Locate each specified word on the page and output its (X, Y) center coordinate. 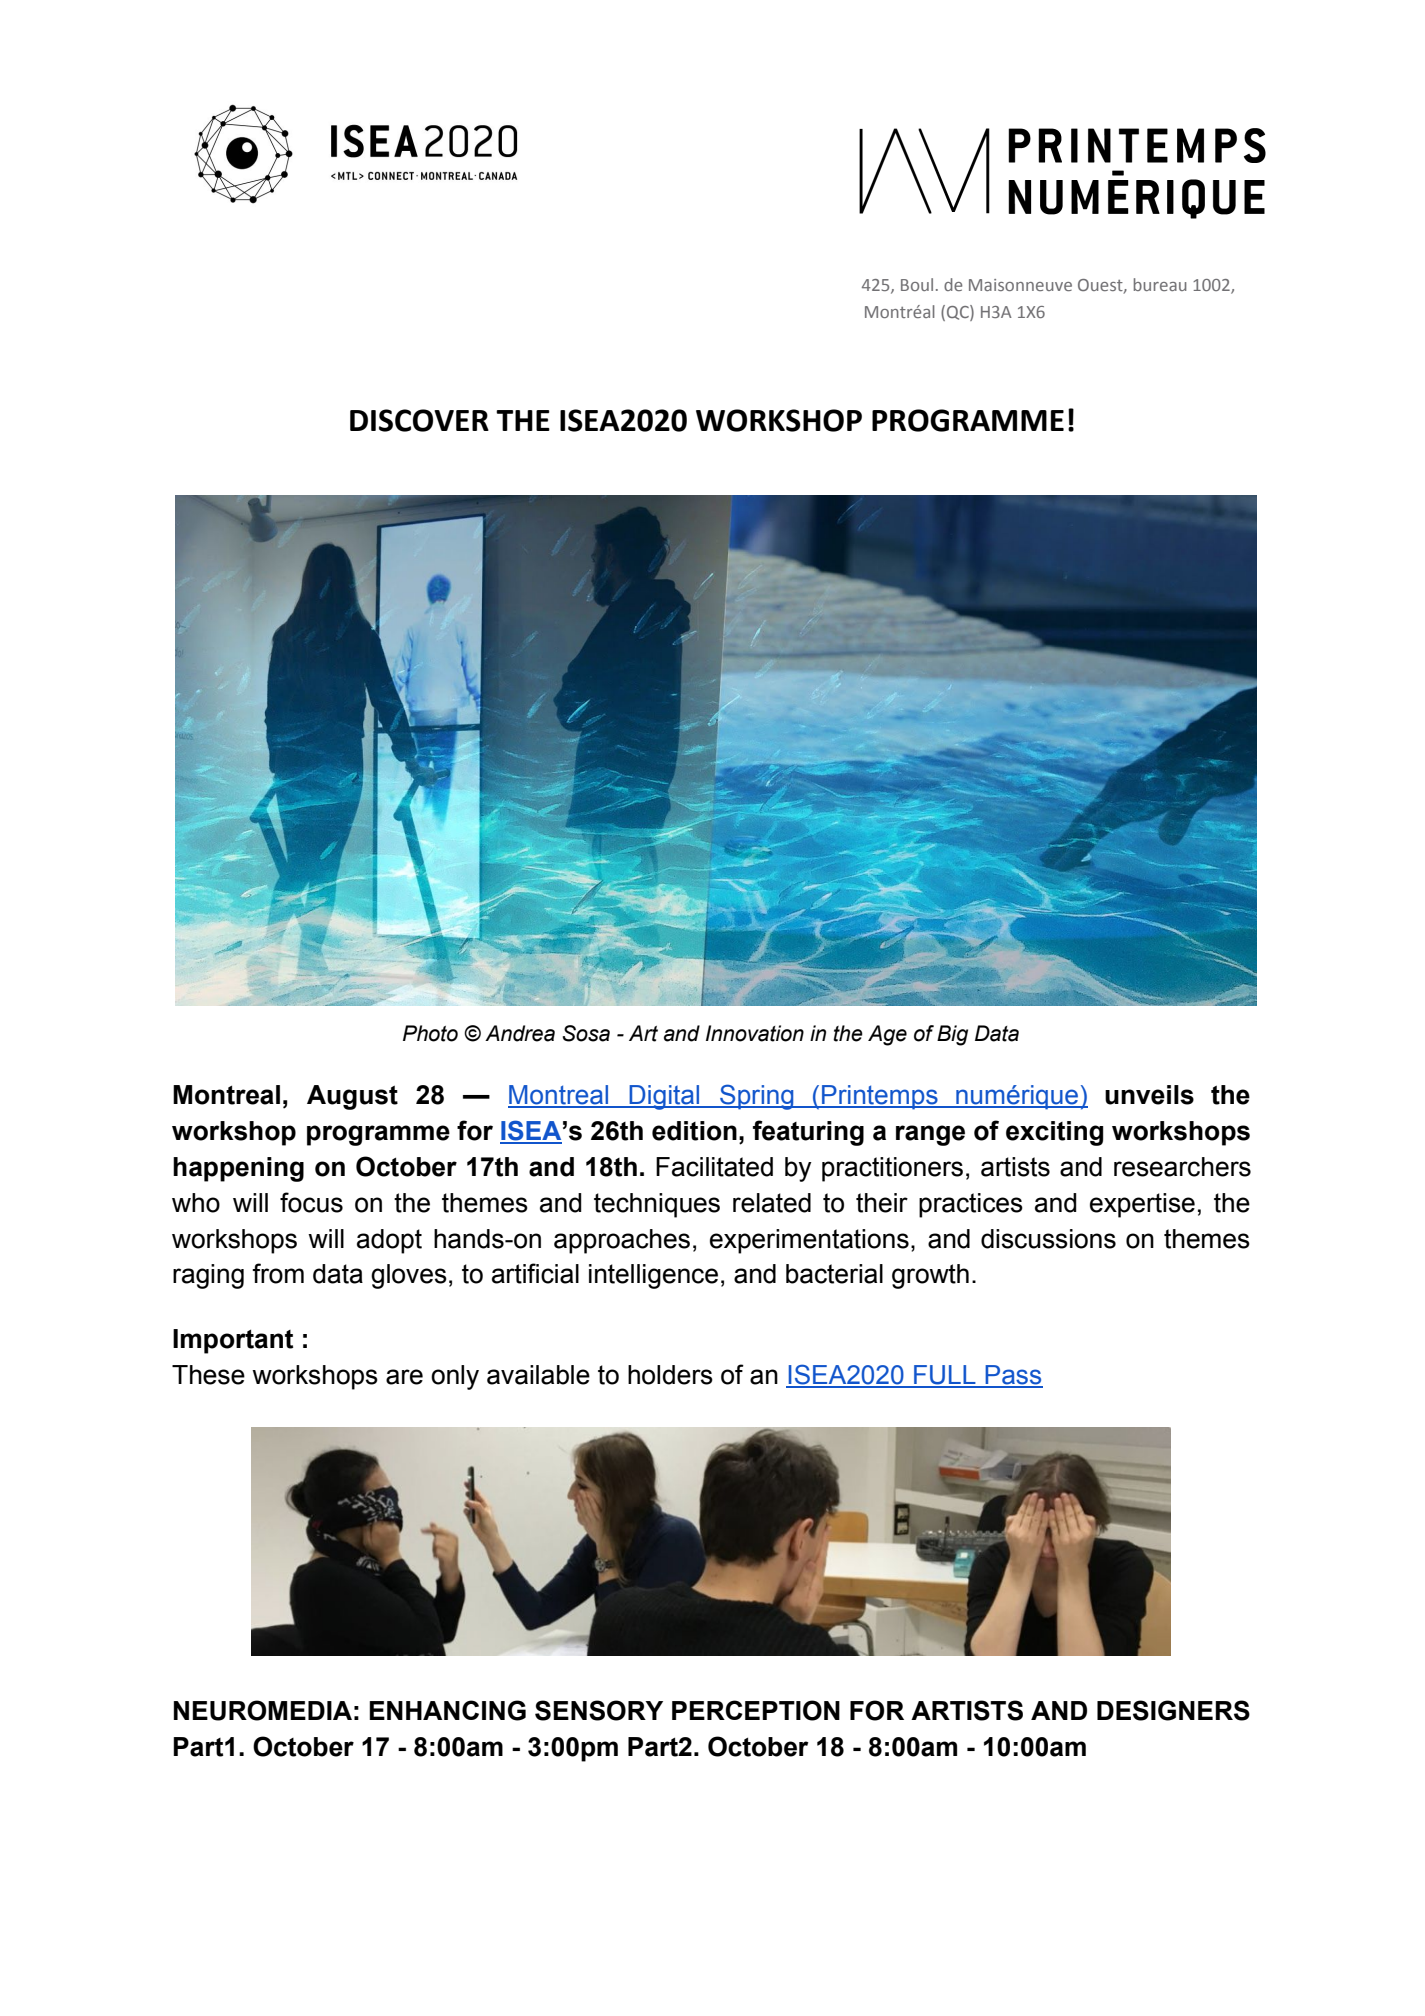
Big (952, 1035)
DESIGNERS (1173, 1710)
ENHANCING (447, 1710)
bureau (1160, 284)
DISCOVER (419, 420)
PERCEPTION (756, 1710)
